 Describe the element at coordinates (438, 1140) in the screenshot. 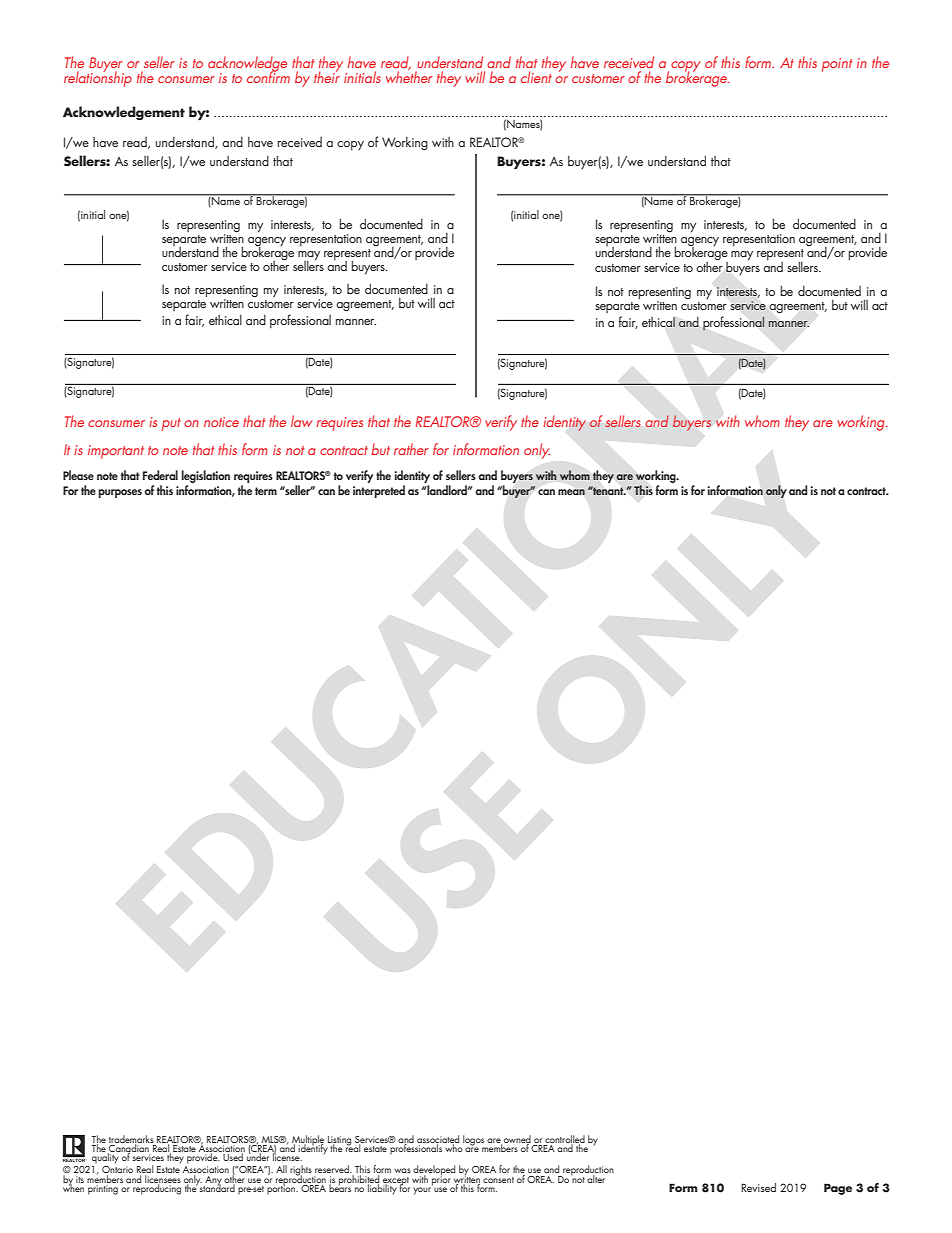

I see `associated` at that location.
